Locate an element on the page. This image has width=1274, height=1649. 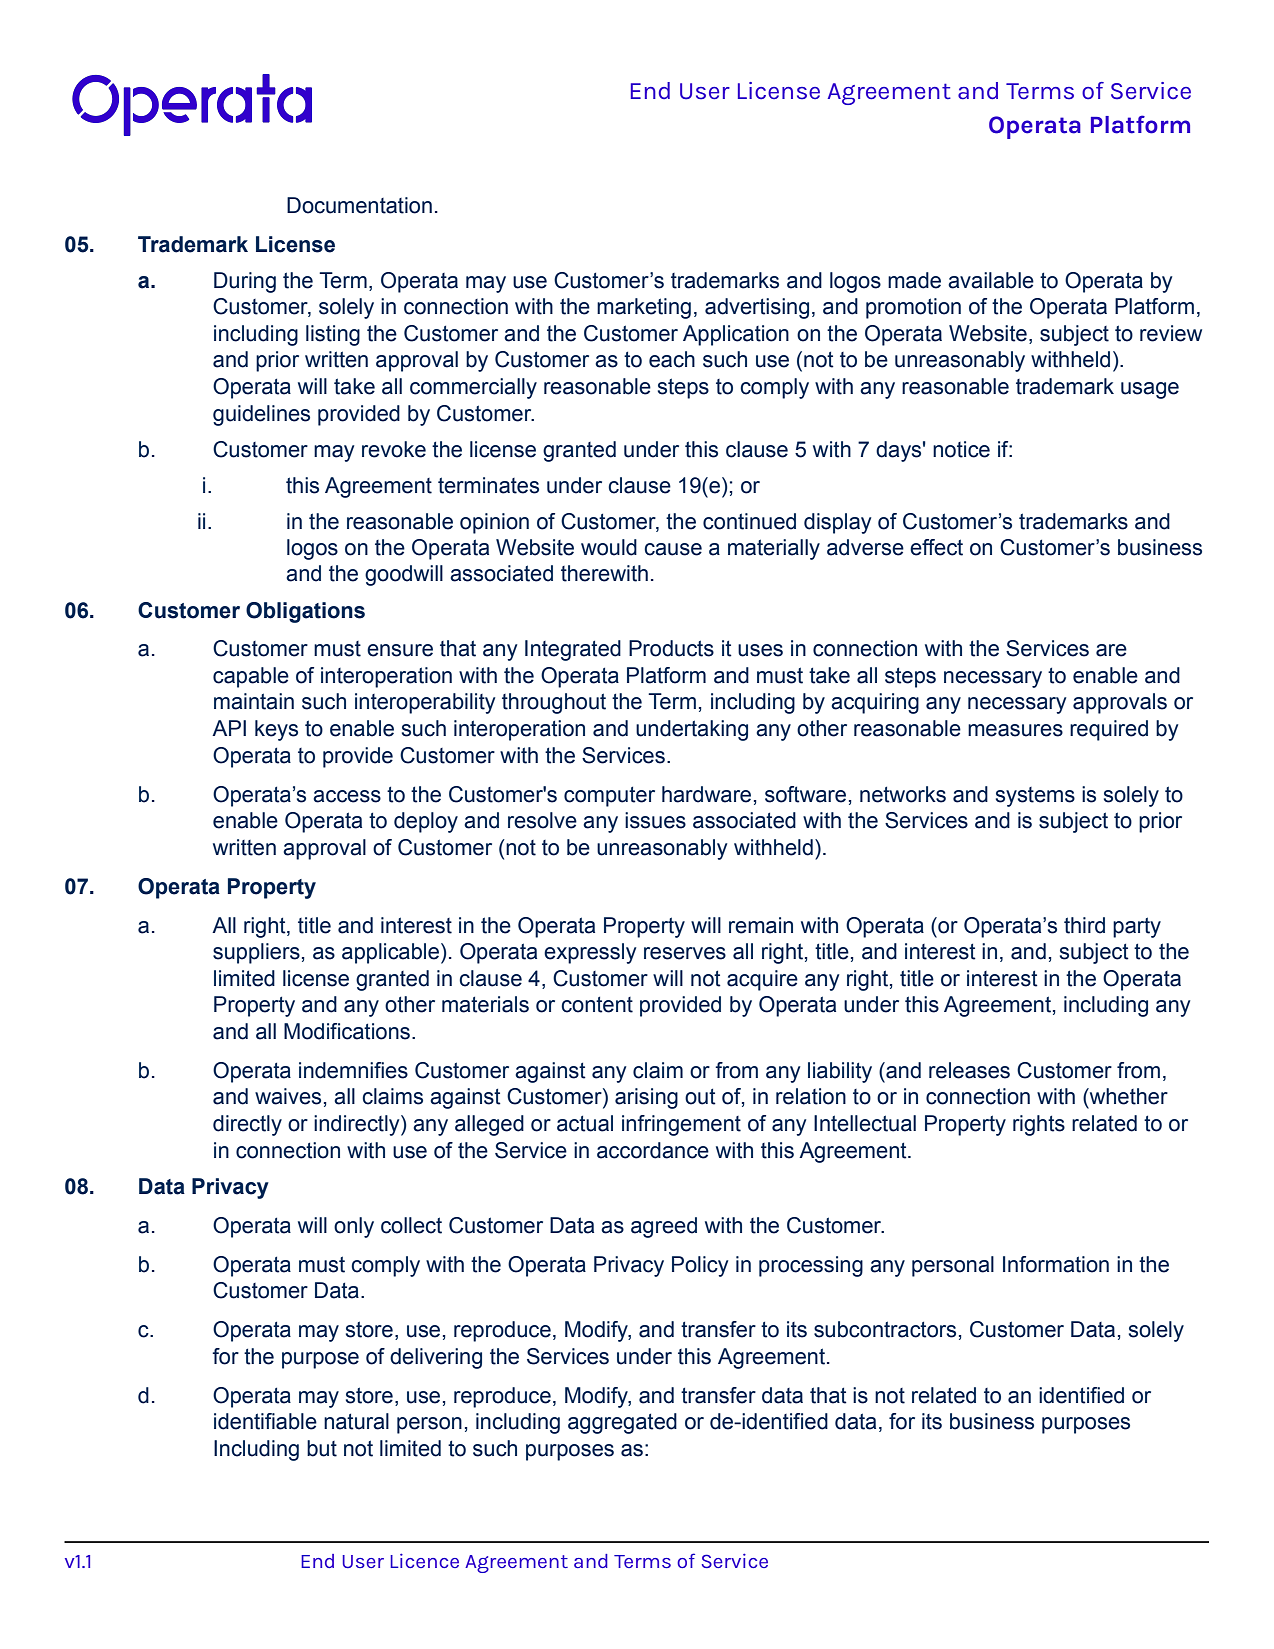
Licence is located at coordinates (424, 1560).
